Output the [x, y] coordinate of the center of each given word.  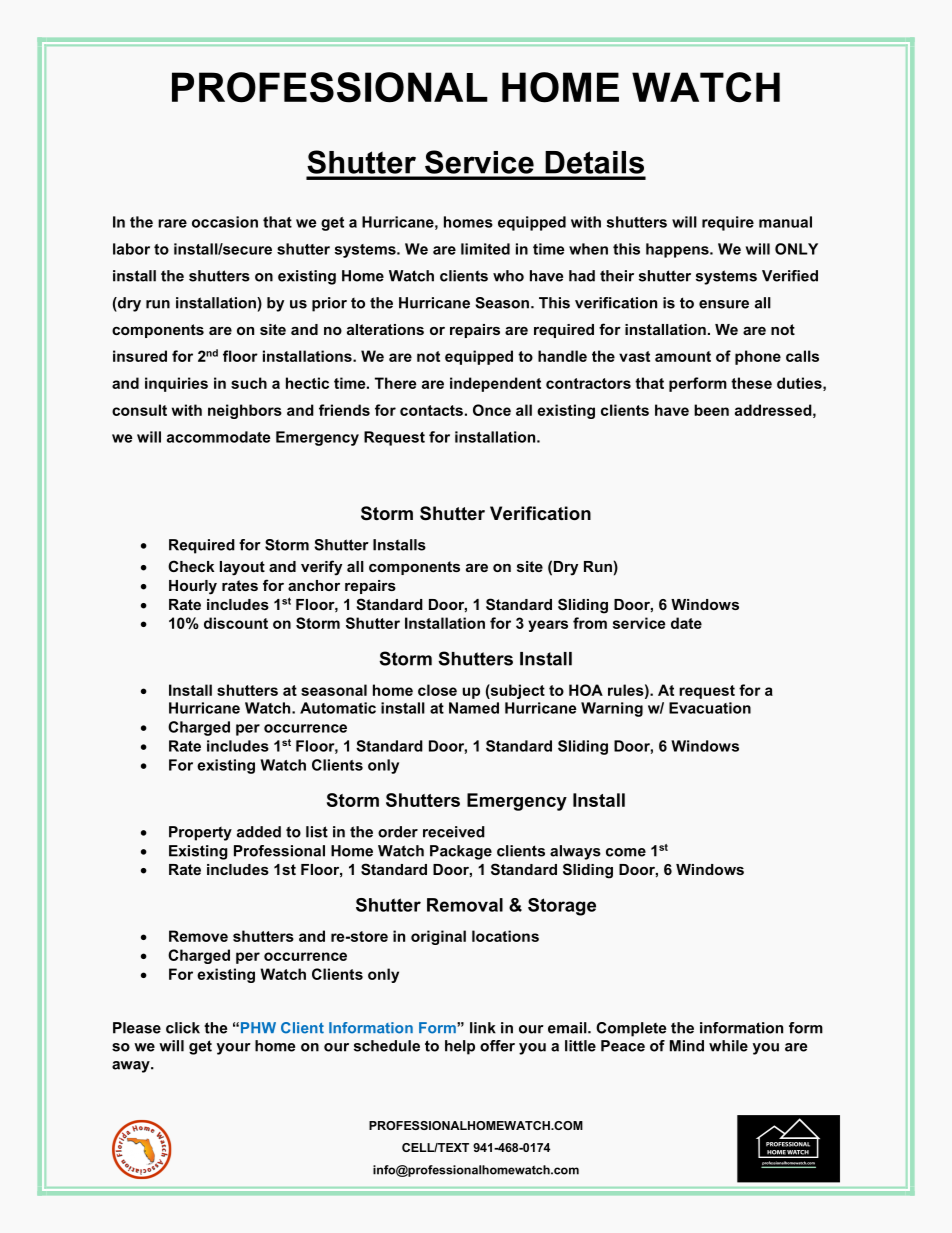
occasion [225, 222]
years [548, 626]
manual [785, 222]
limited [485, 249]
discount [236, 623]
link [483, 1028]
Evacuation [710, 708]
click [183, 1028]
